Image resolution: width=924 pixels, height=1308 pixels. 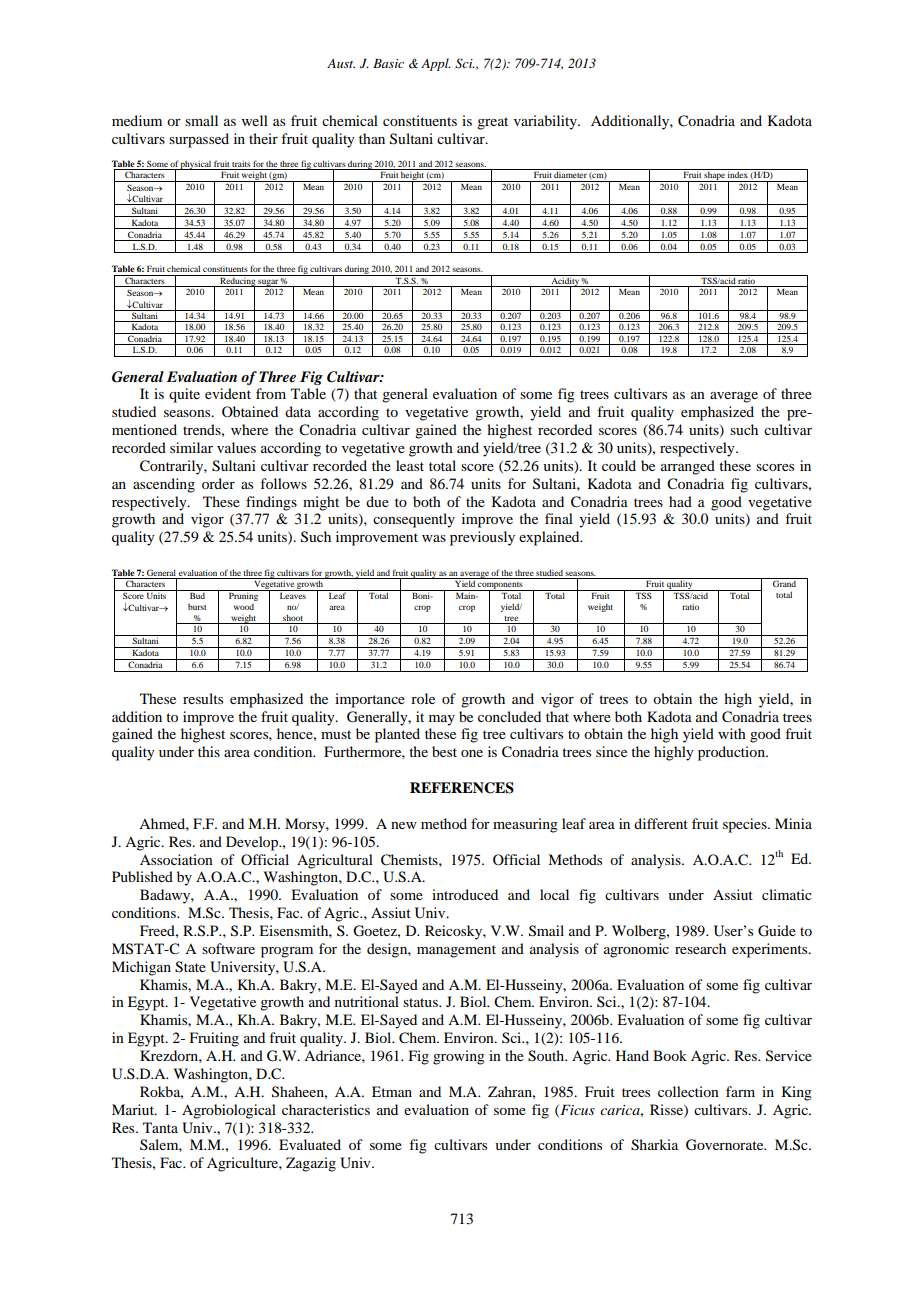 I want to click on small, so click(x=201, y=120).
